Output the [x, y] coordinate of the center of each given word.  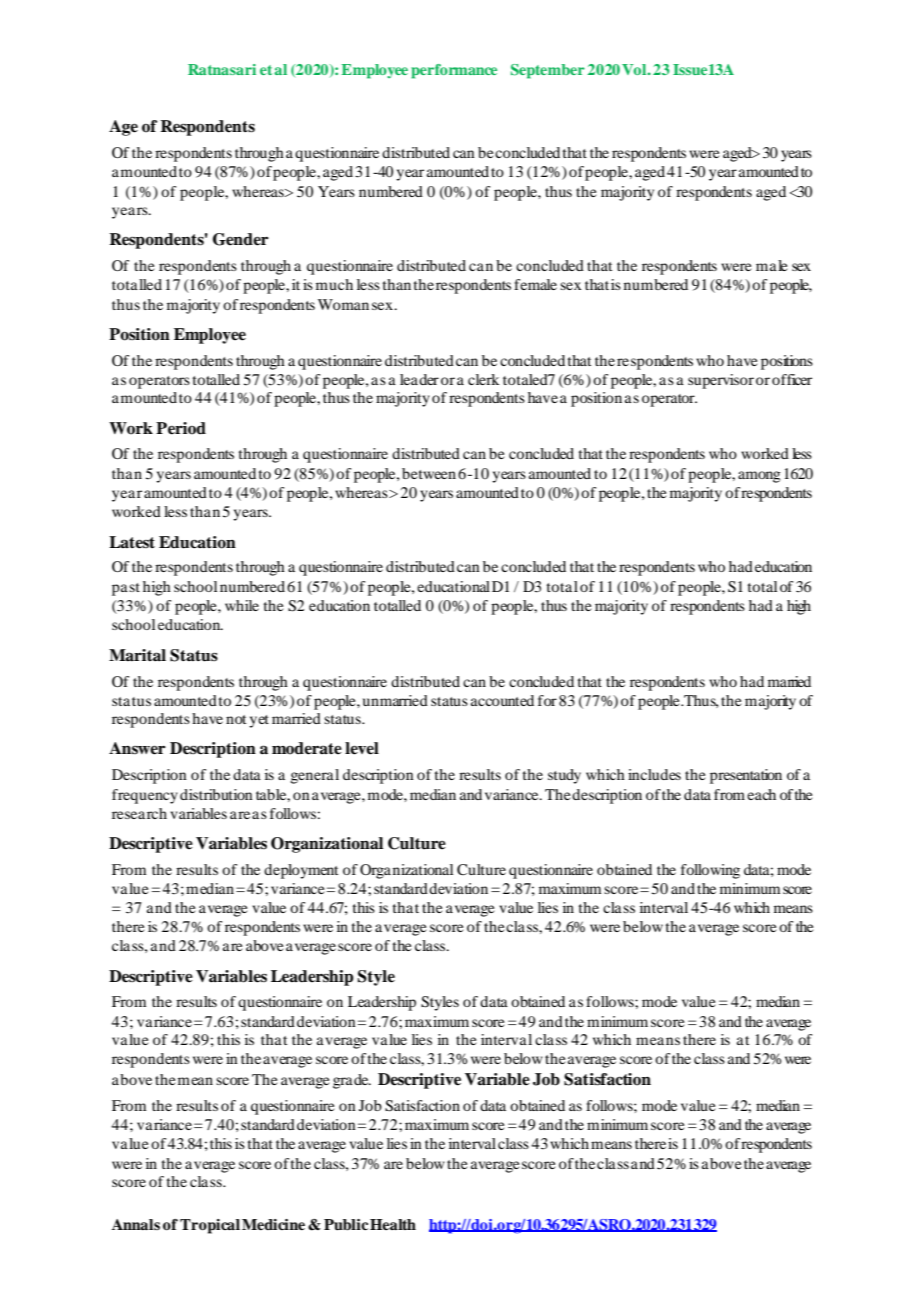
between [429, 473]
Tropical [210, 1226]
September [548, 71]
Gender [241, 239]
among [759, 477]
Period [181, 428]
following [710, 871]
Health [393, 1224]
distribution [216, 794]
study [564, 776]
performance [454, 71]
